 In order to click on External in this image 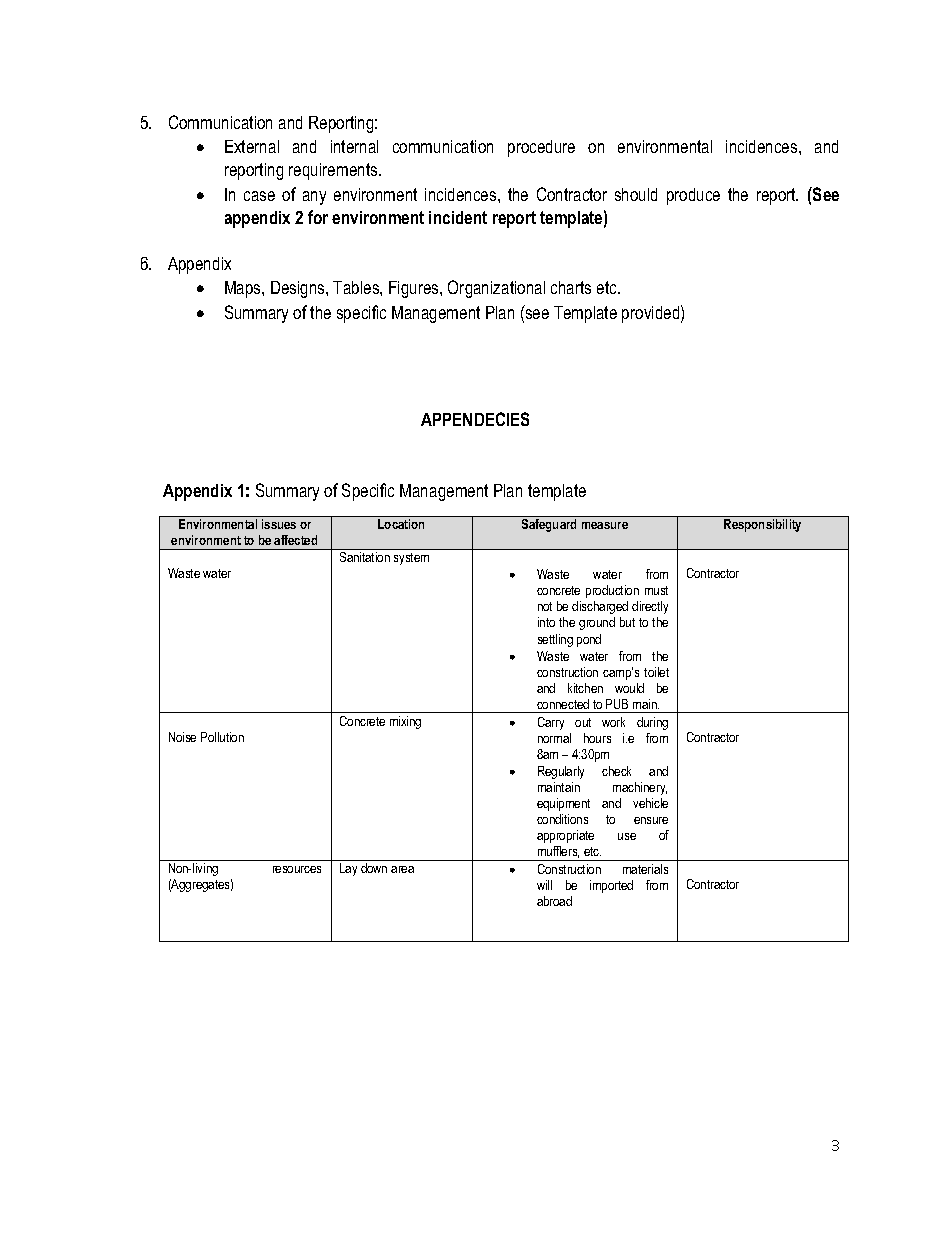, I will do `click(252, 146)`.
